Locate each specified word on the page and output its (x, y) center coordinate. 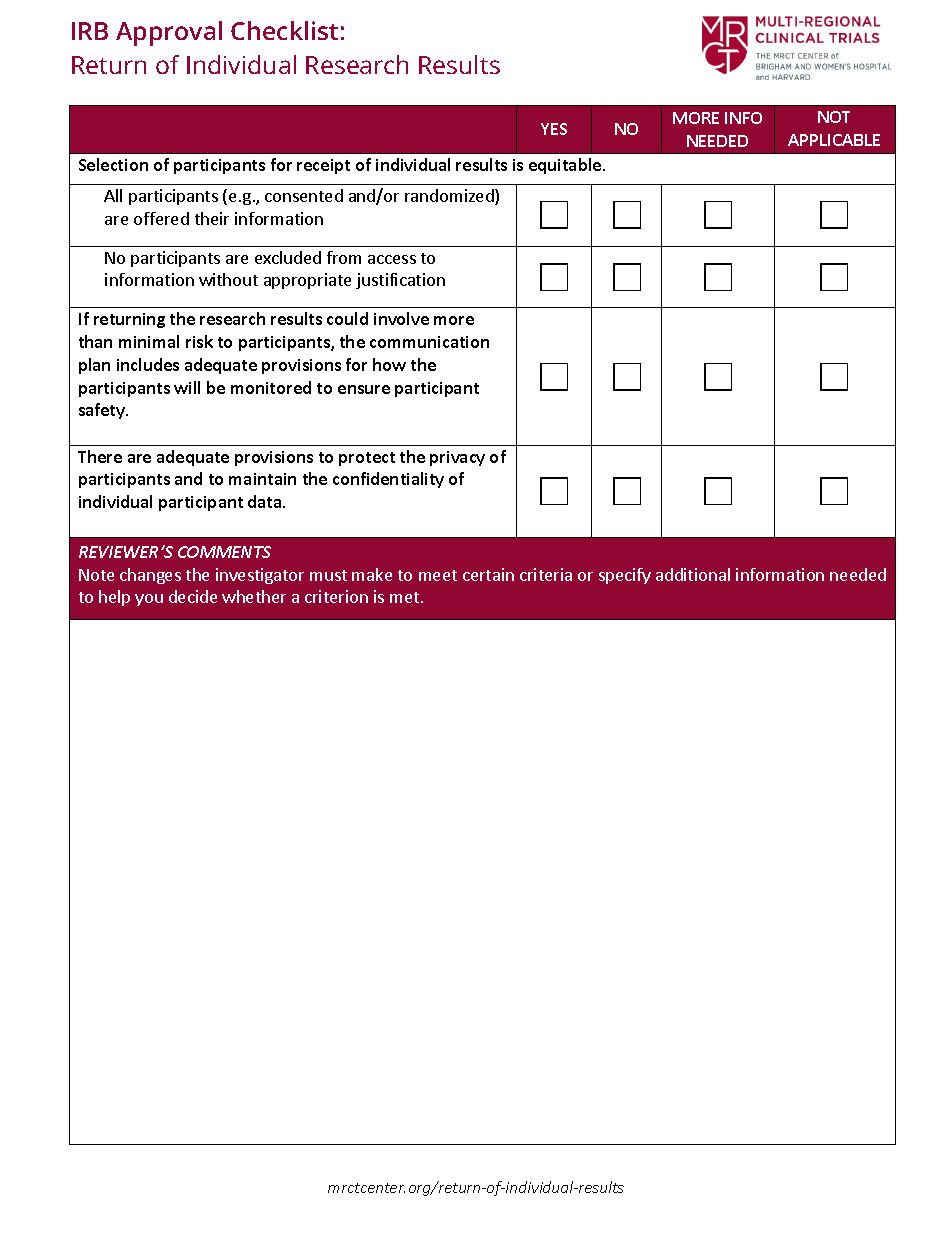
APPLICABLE (834, 140)
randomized (450, 197)
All (113, 195)
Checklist (284, 30)
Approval (169, 33)
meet (438, 575)
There (100, 456)
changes (150, 576)
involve (401, 318)
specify (625, 576)
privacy (457, 458)
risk (199, 341)
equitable (566, 166)
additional (693, 574)
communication (429, 342)
